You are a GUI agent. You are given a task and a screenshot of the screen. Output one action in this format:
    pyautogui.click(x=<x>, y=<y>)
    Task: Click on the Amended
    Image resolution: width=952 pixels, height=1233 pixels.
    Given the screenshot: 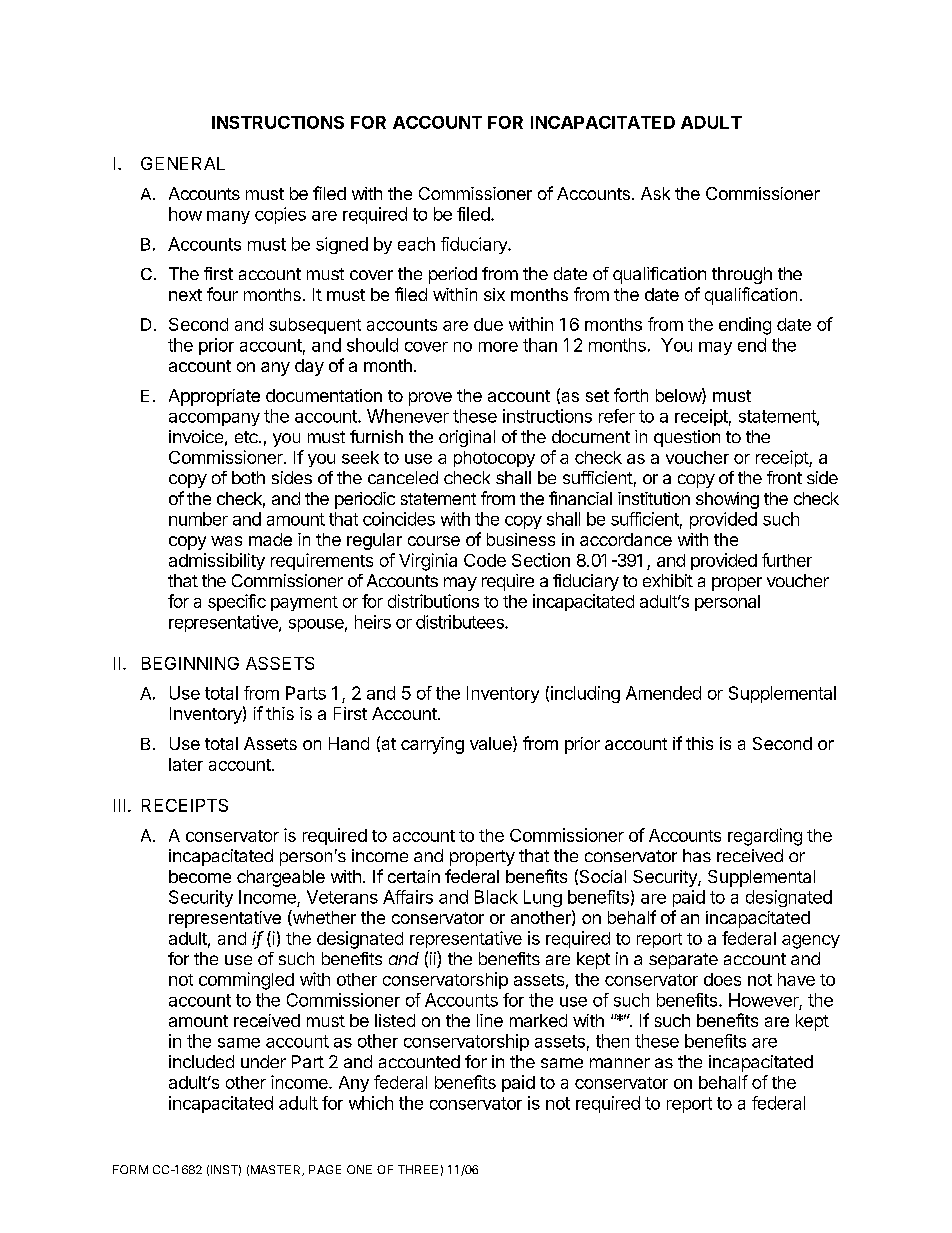 What is the action you would take?
    pyautogui.click(x=663, y=693)
